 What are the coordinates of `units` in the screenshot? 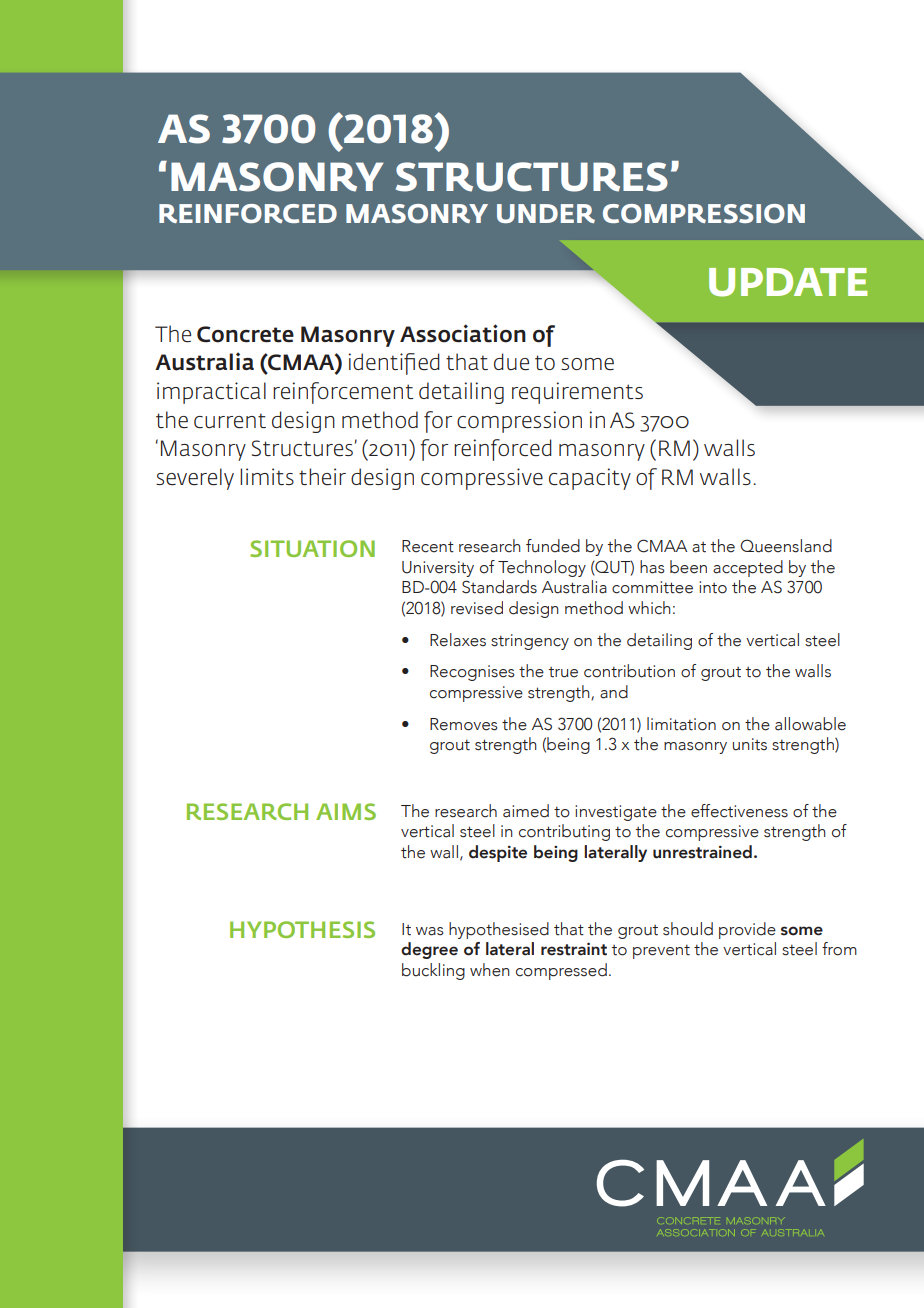 It's located at (750, 744).
